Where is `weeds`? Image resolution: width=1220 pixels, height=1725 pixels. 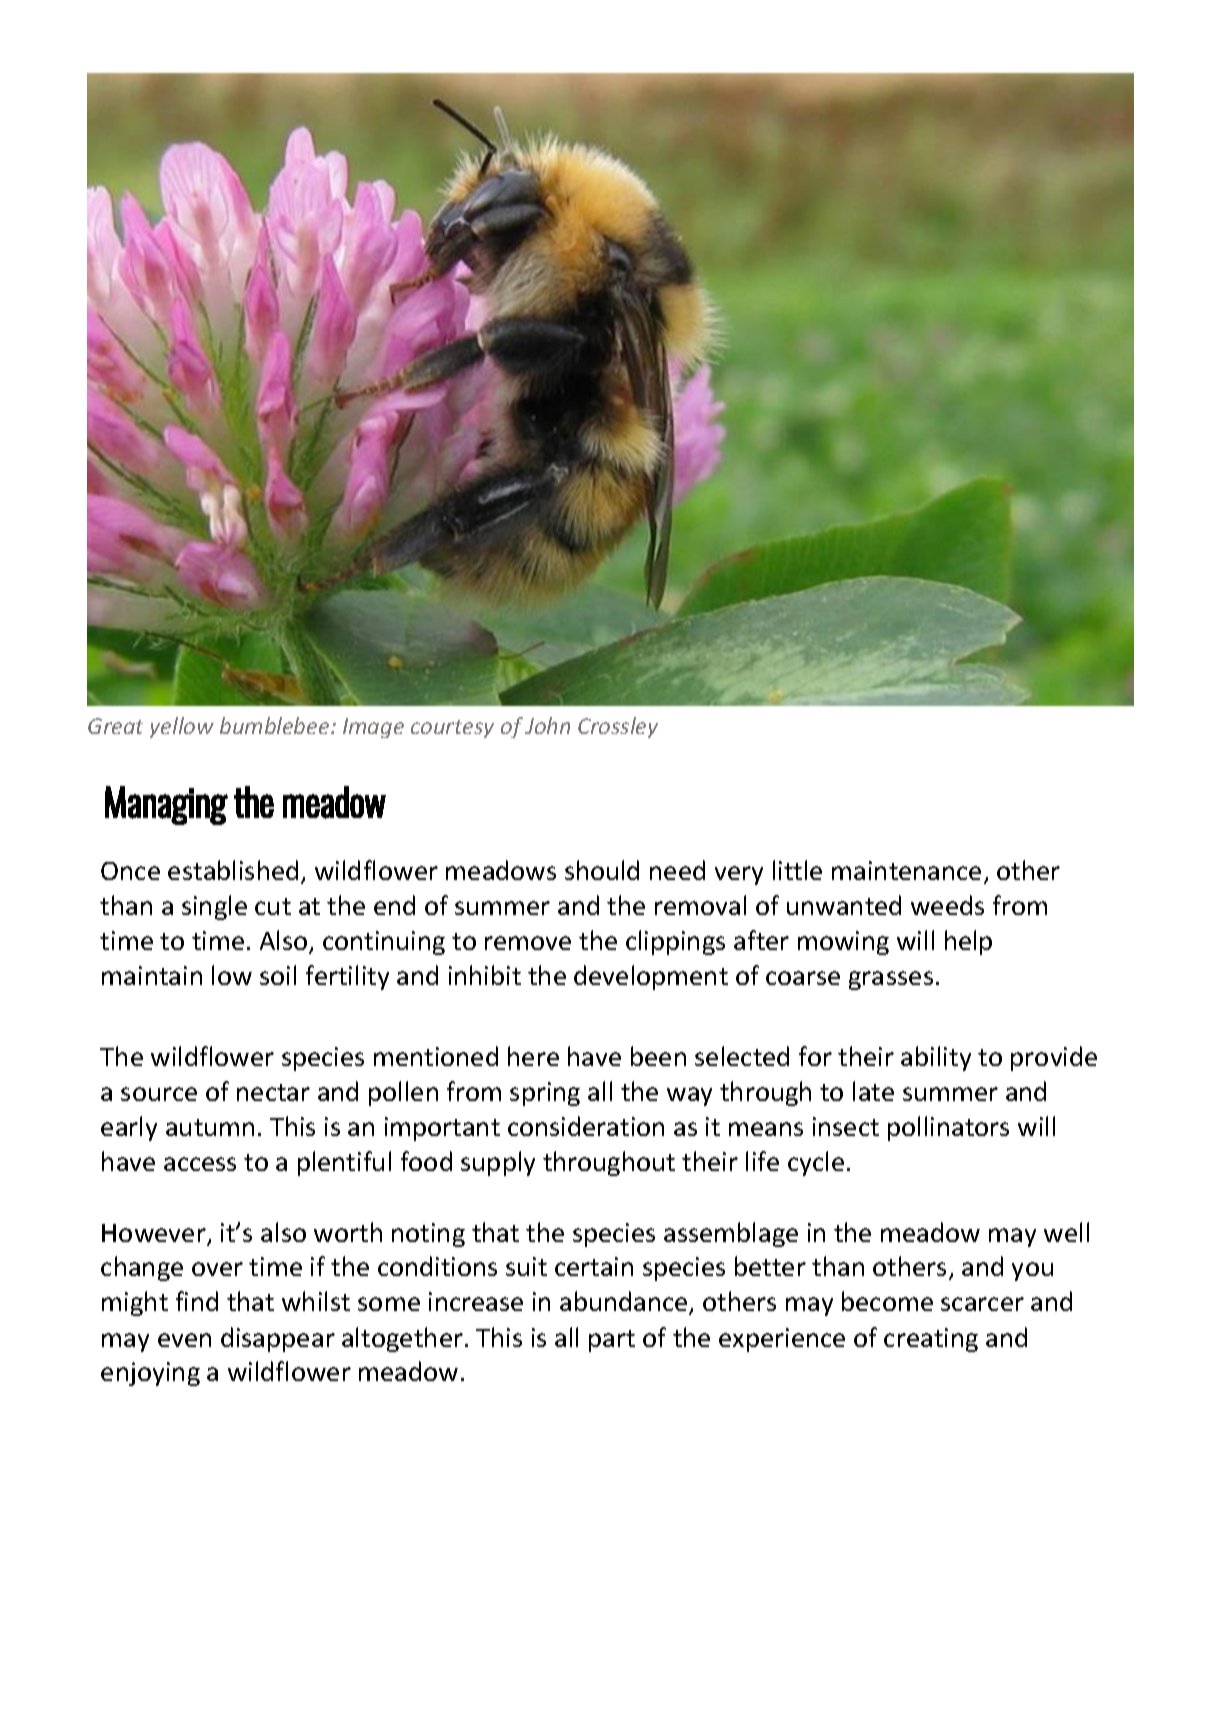
weeds is located at coordinates (947, 905).
